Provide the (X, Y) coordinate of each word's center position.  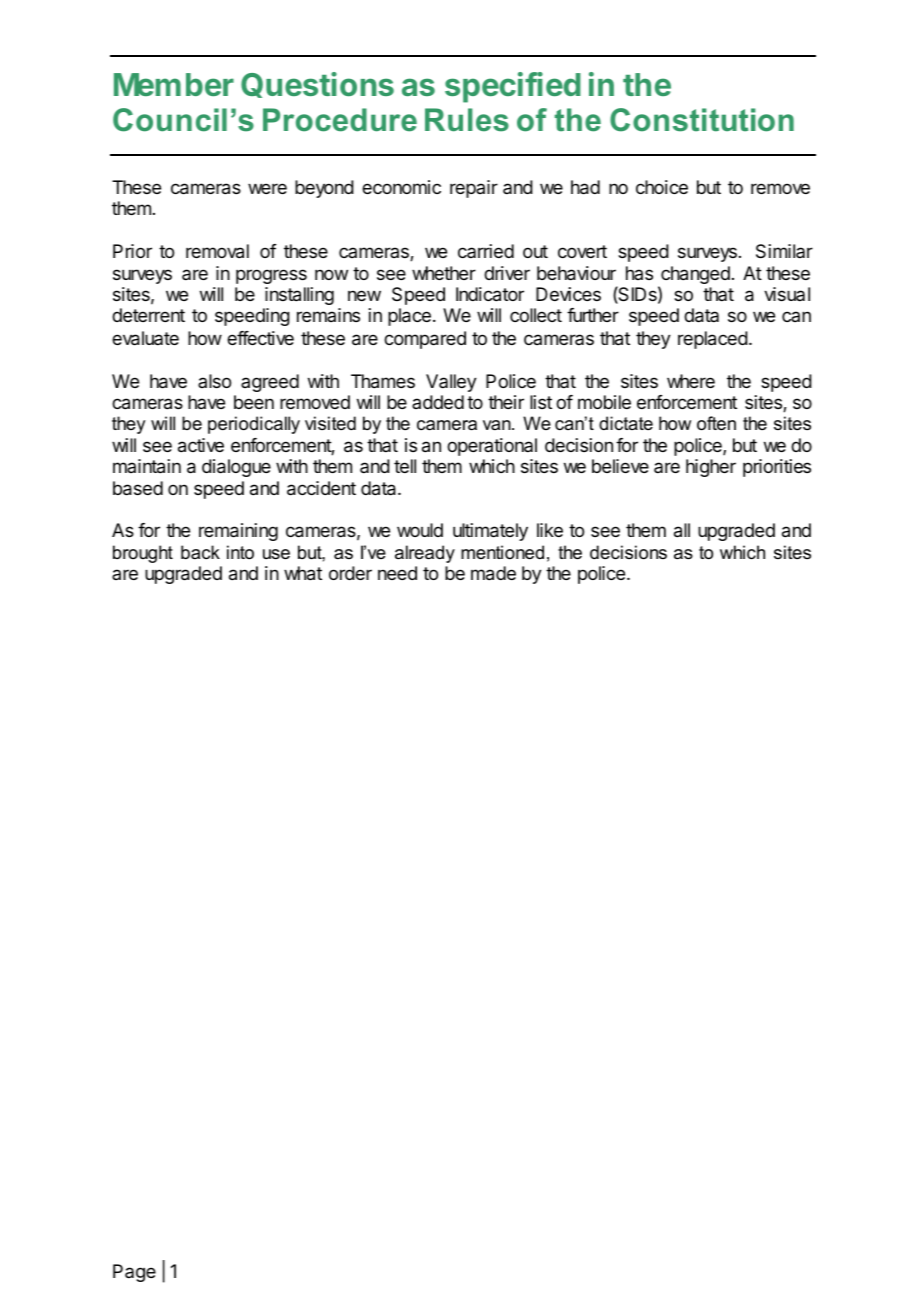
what (303, 573)
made (493, 573)
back (200, 552)
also (214, 381)
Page (134, 1273)
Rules (467, 120)
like (550, 530)
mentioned (502, 552)
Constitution (702, 120)
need (397, 573)
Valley (451, 383)
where (691, 381)
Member (174, 84)
